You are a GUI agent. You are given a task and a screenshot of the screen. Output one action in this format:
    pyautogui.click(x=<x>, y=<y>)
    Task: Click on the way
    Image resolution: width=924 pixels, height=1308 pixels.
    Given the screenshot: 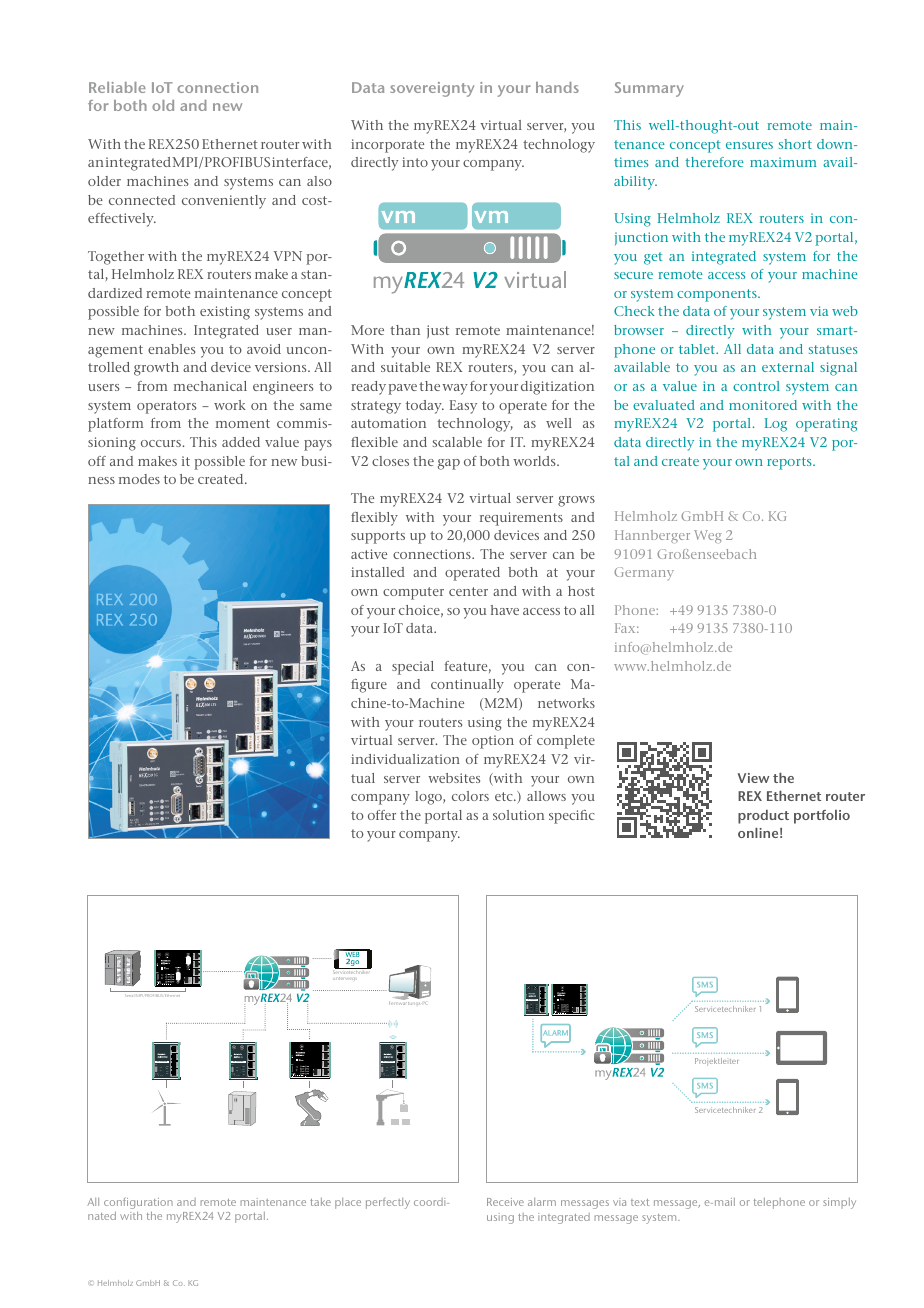 What is the action you would take?
    pyautogui.click(x=455, y=389)
